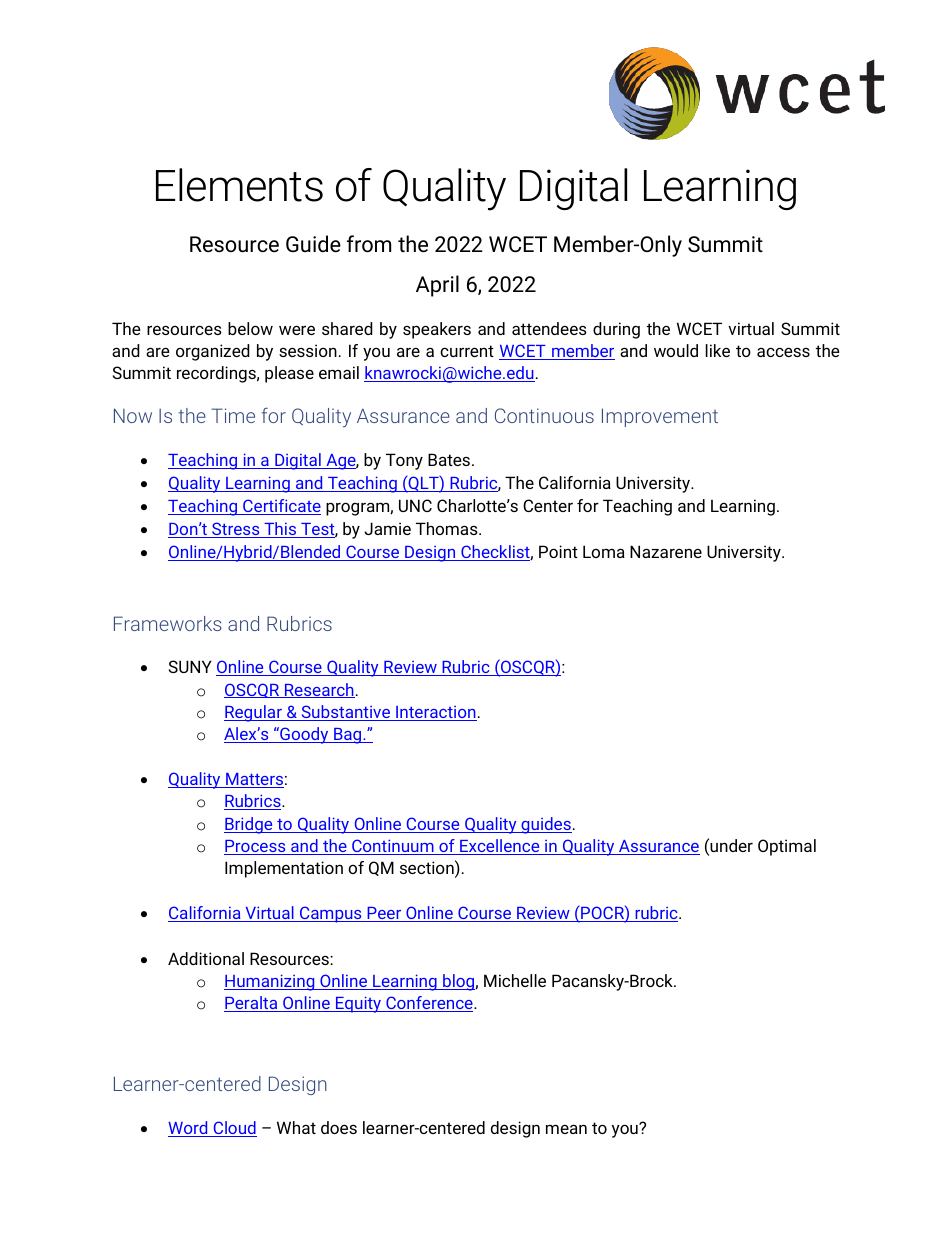 The image size is (952, 1233). I want to click on mean, so click(566, 1129).
